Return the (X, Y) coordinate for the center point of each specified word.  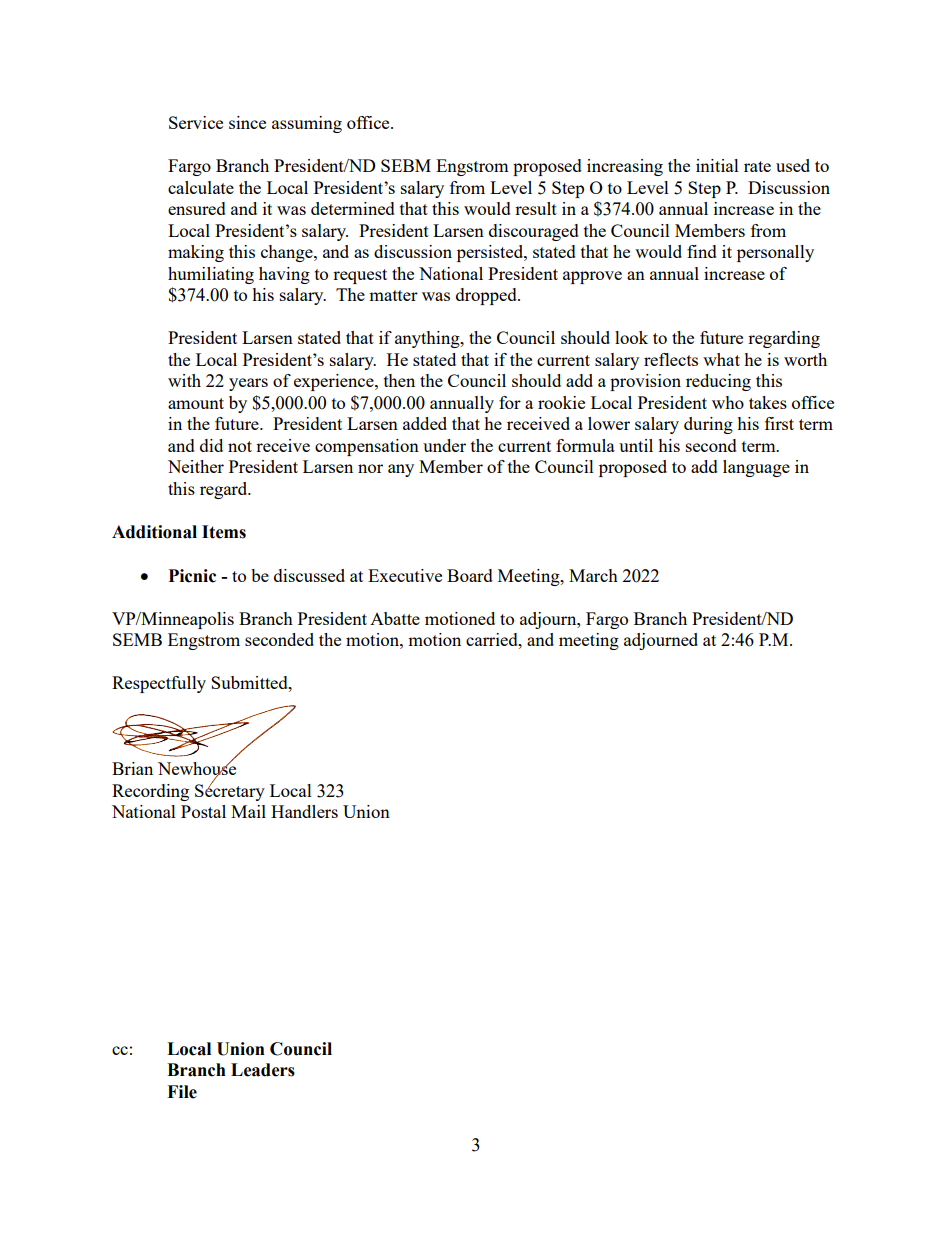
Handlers (304, 811)
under (444, 445)
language (756, 468)
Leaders (263, 1070)
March (593, 575)
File (182, 1092)
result (536, 208)
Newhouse (197, 769)
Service (196, 122)
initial (717, 165)
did (211, 445)
